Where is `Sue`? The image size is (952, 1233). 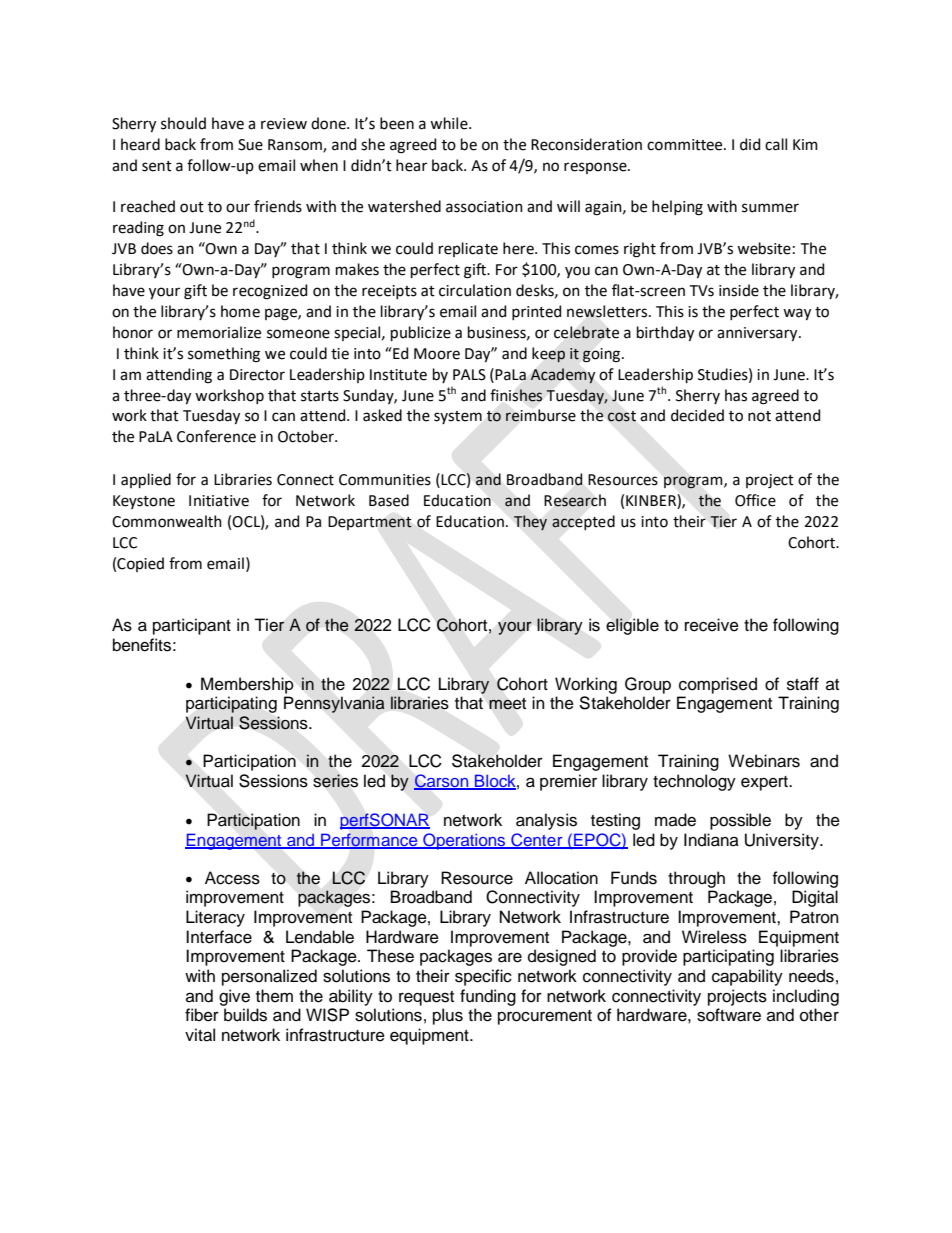 Sue is located at coordinates (250, 145).
